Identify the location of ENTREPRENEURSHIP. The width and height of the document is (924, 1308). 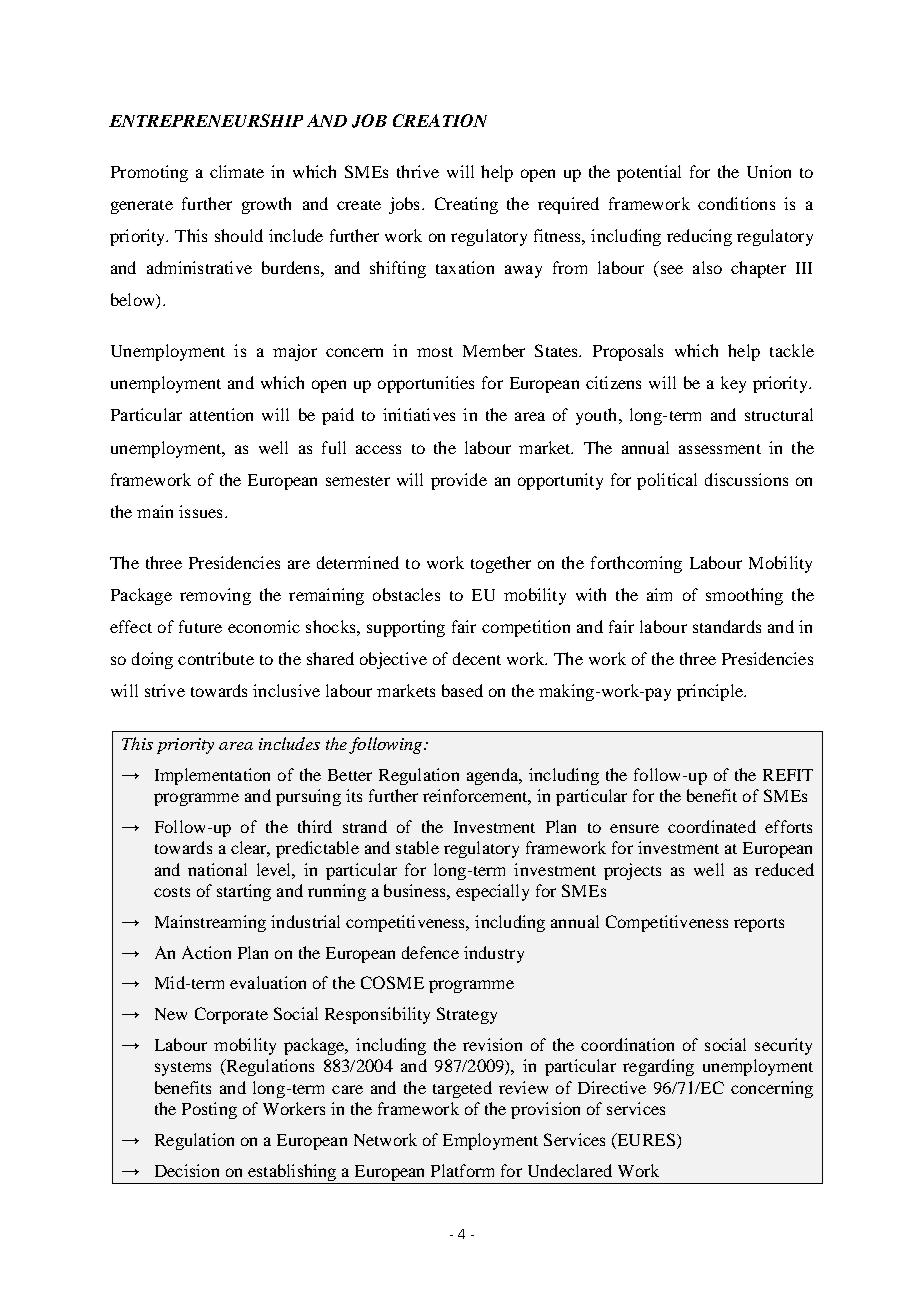
(206, 120).
